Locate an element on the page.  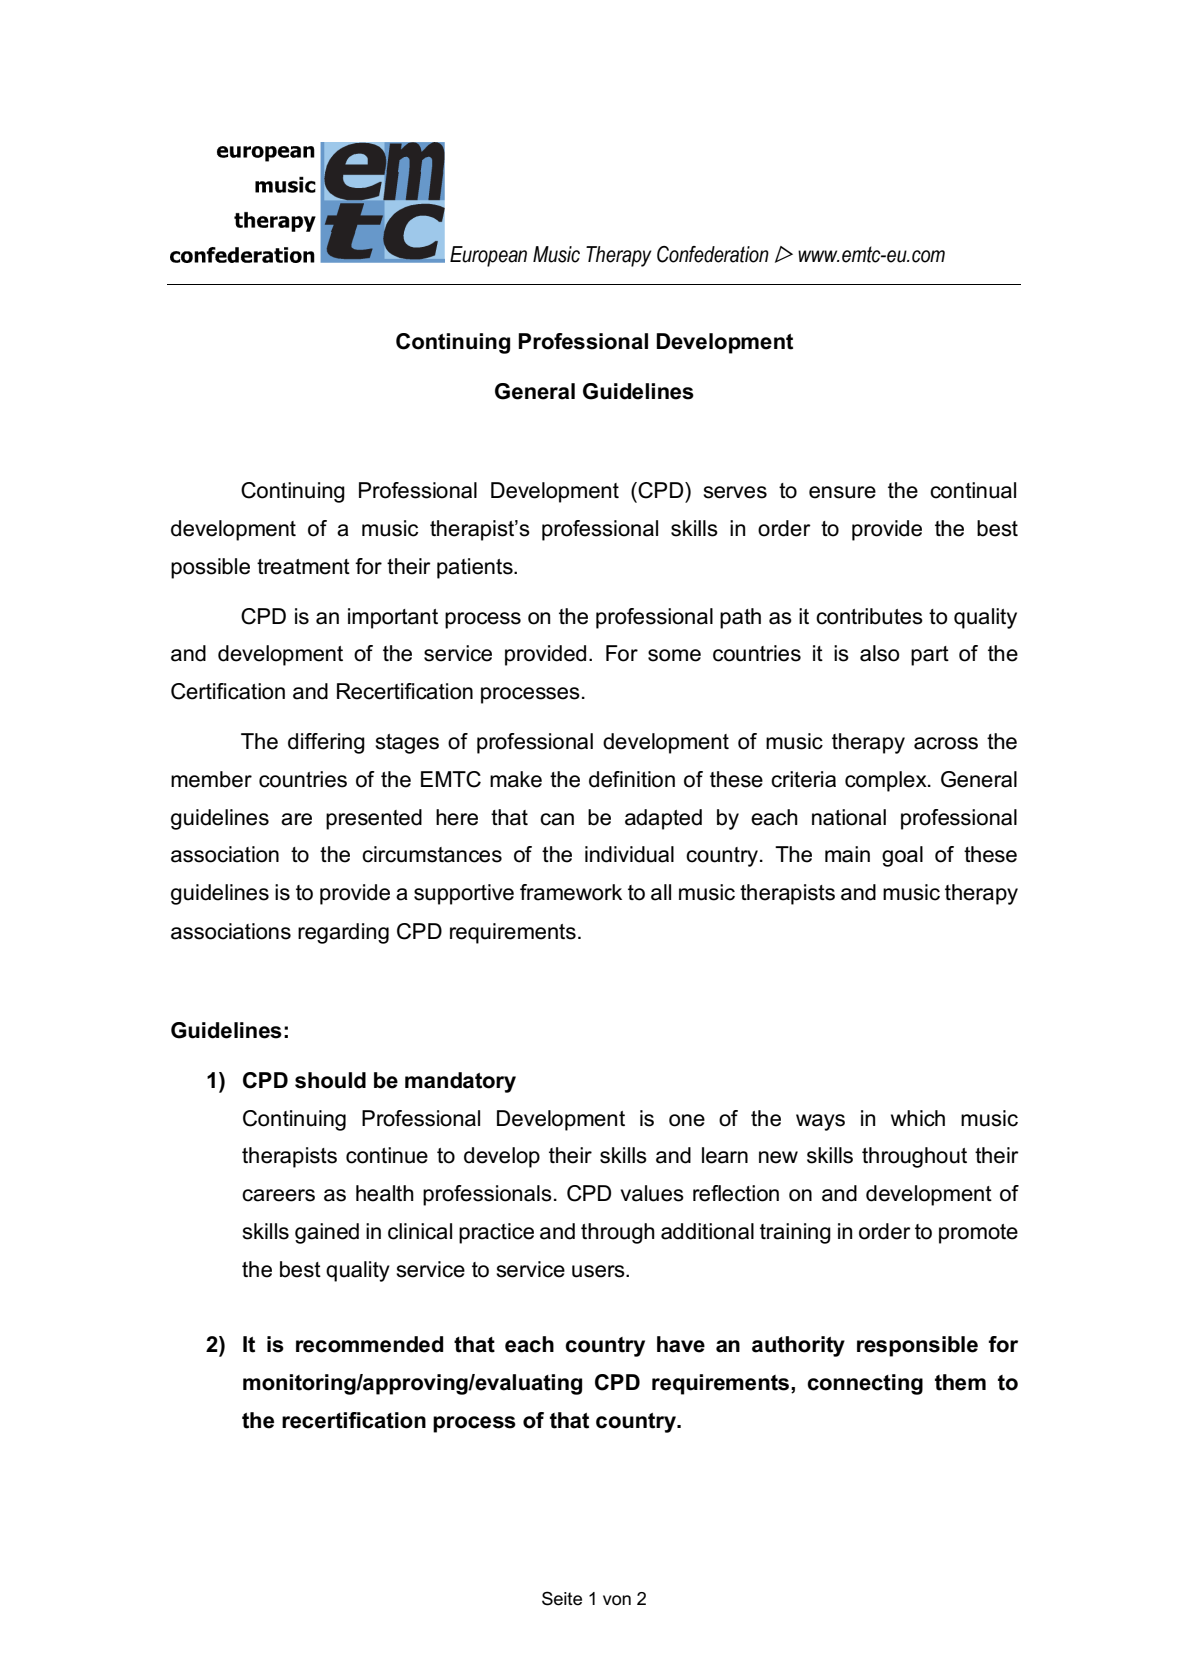
European is located at coordinates (488, 256).
